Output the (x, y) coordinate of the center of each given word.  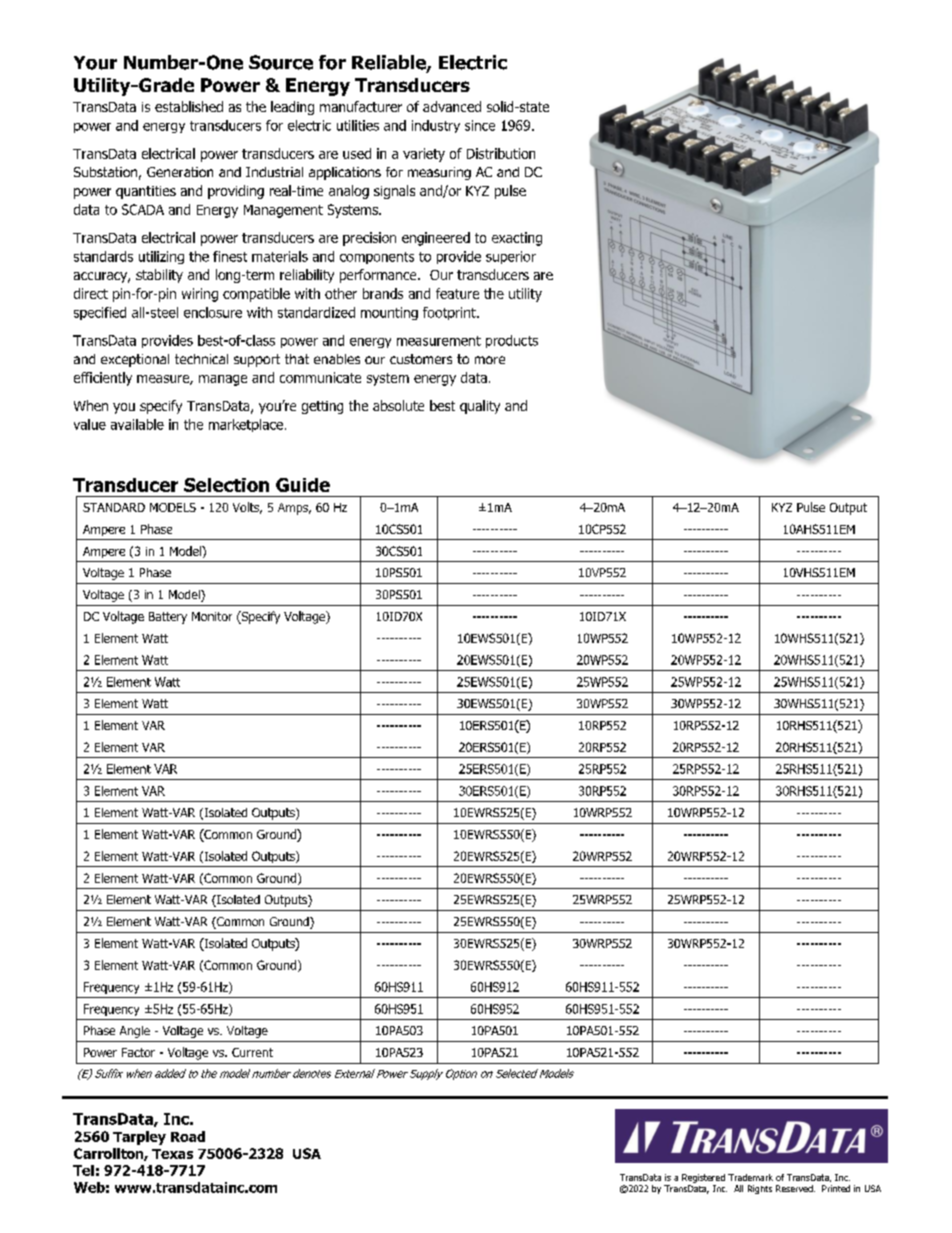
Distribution (501, 153)
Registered (703, 1178)
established (189, 106)
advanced (452, 106)
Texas (172, 1154)
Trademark (750, 1177)
